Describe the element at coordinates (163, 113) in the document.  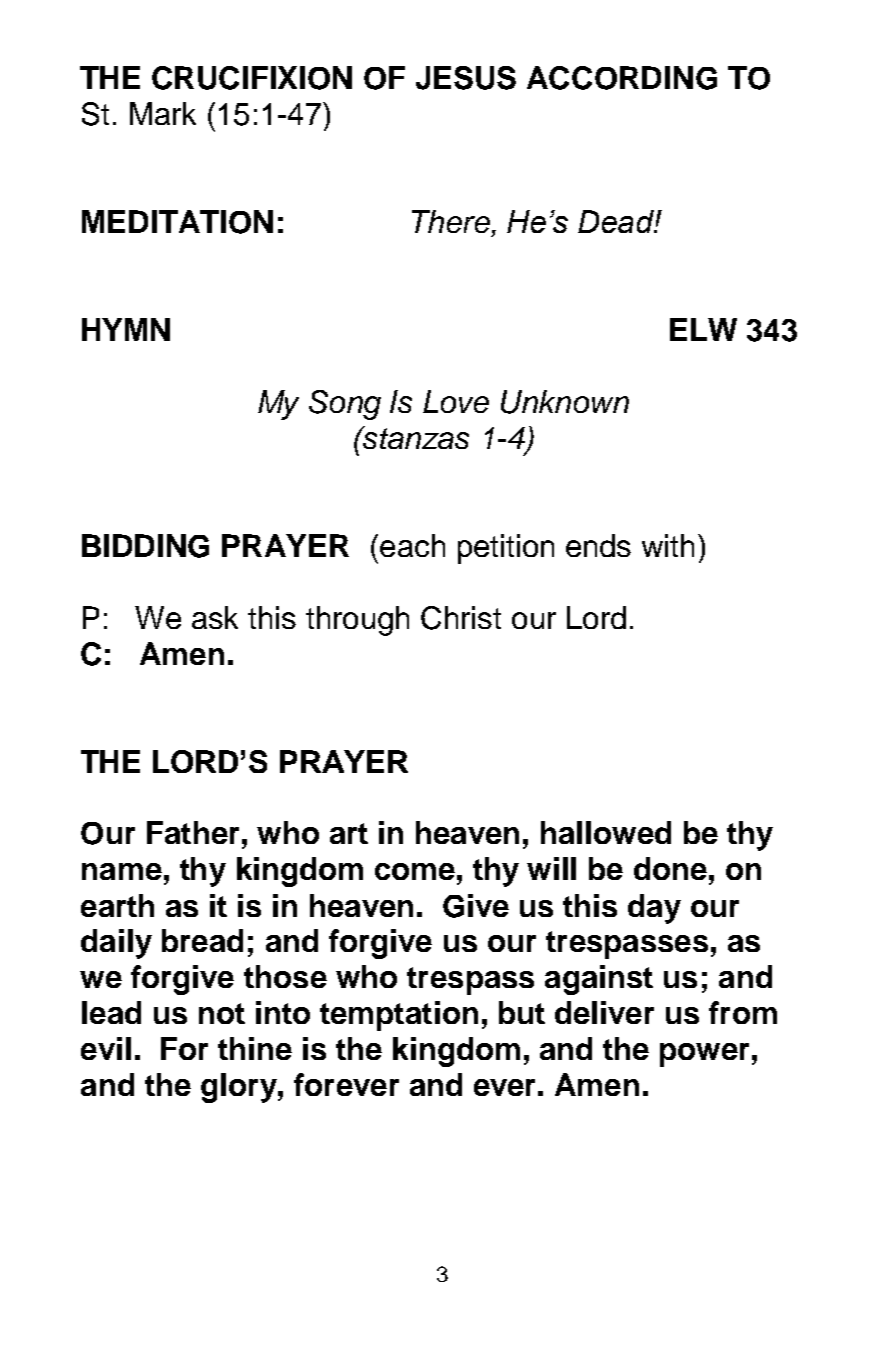
I see `Mark` at that location.
